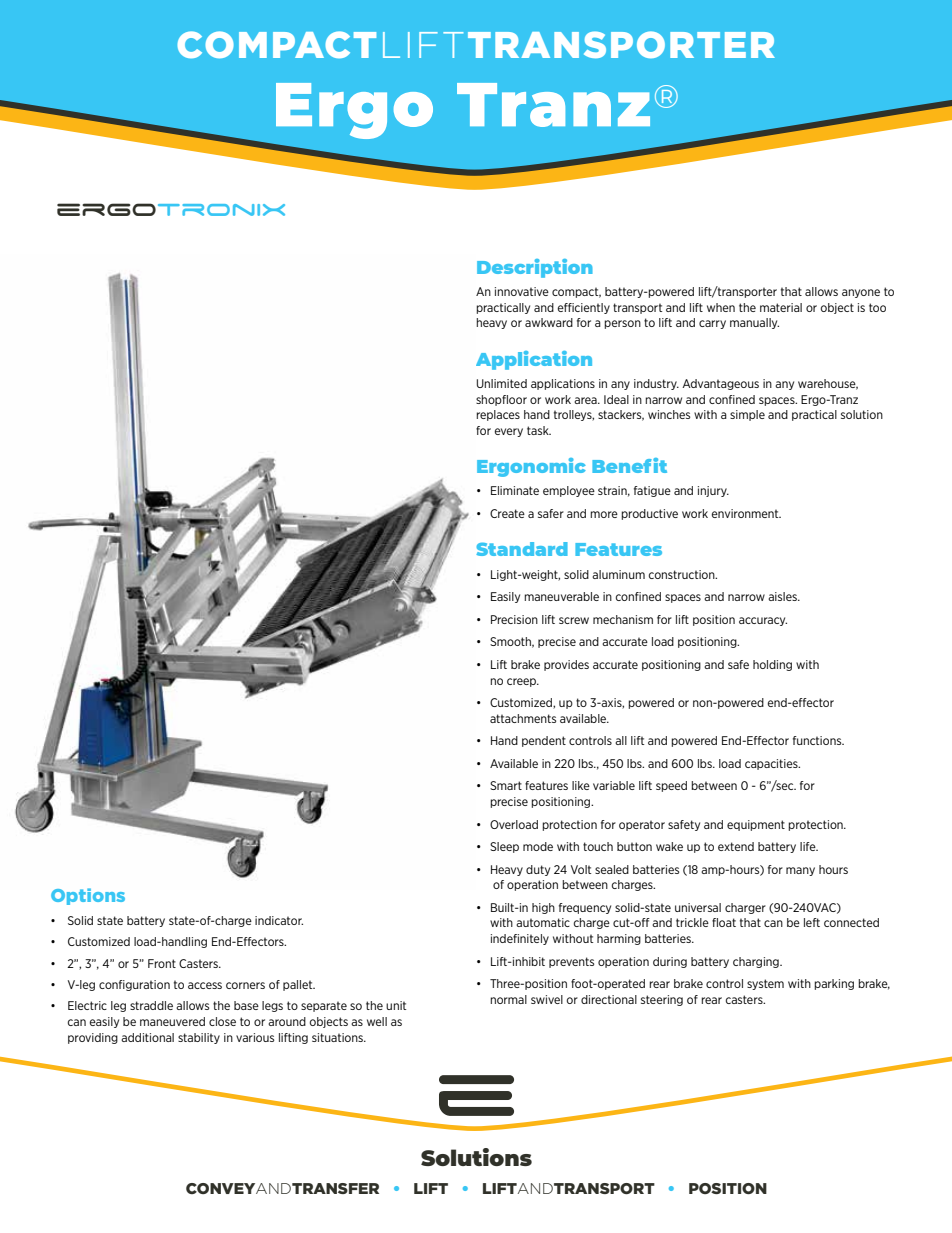  What do you see at coordinates (172, 1021) in the screenshot?
I see `maneuvered` at bounding box center [172, 1021].
